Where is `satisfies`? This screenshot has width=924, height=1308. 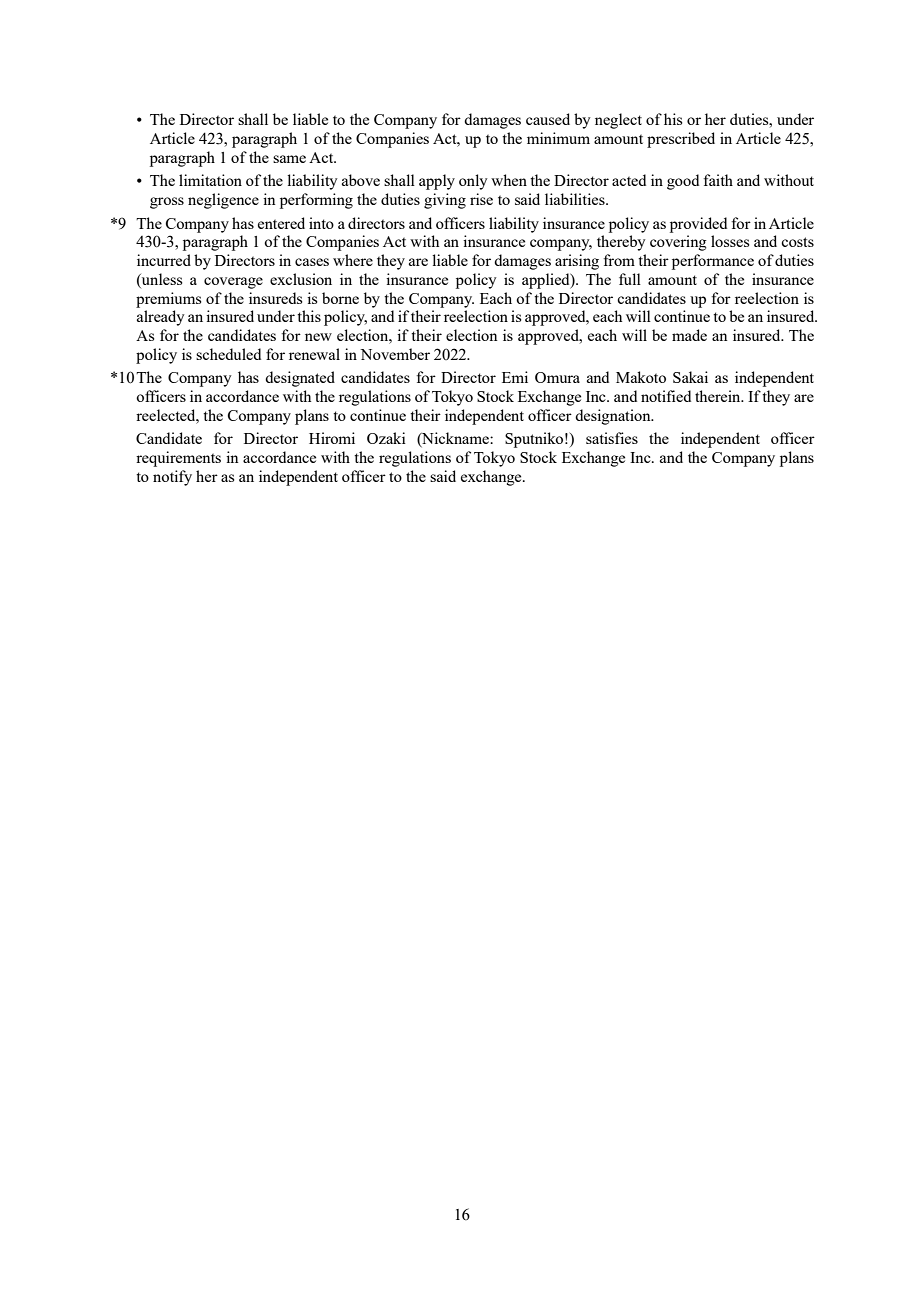 satisfies is located at coordinates (612, 438).
